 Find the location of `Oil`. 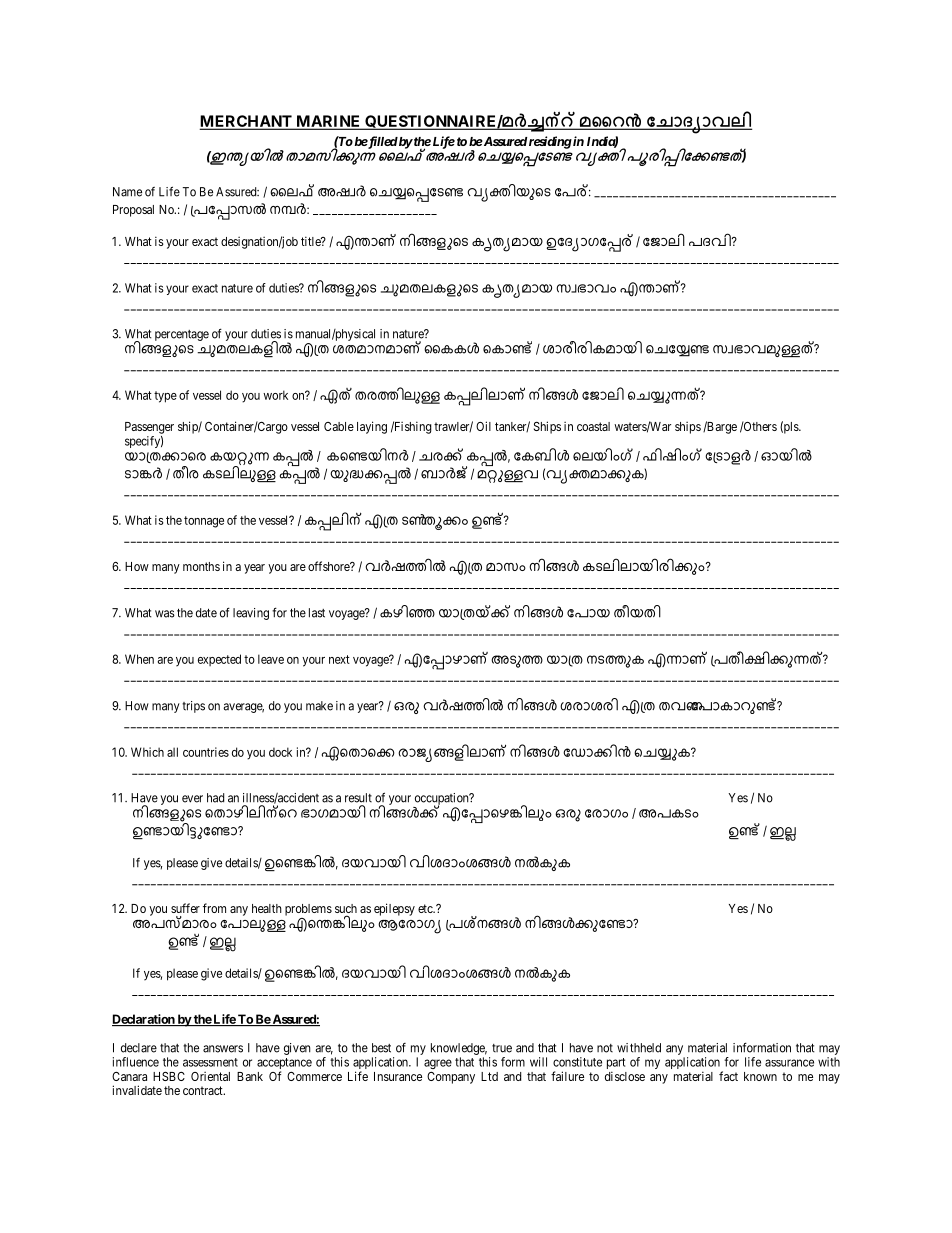

Oil is located at coordinates (483, 426).
